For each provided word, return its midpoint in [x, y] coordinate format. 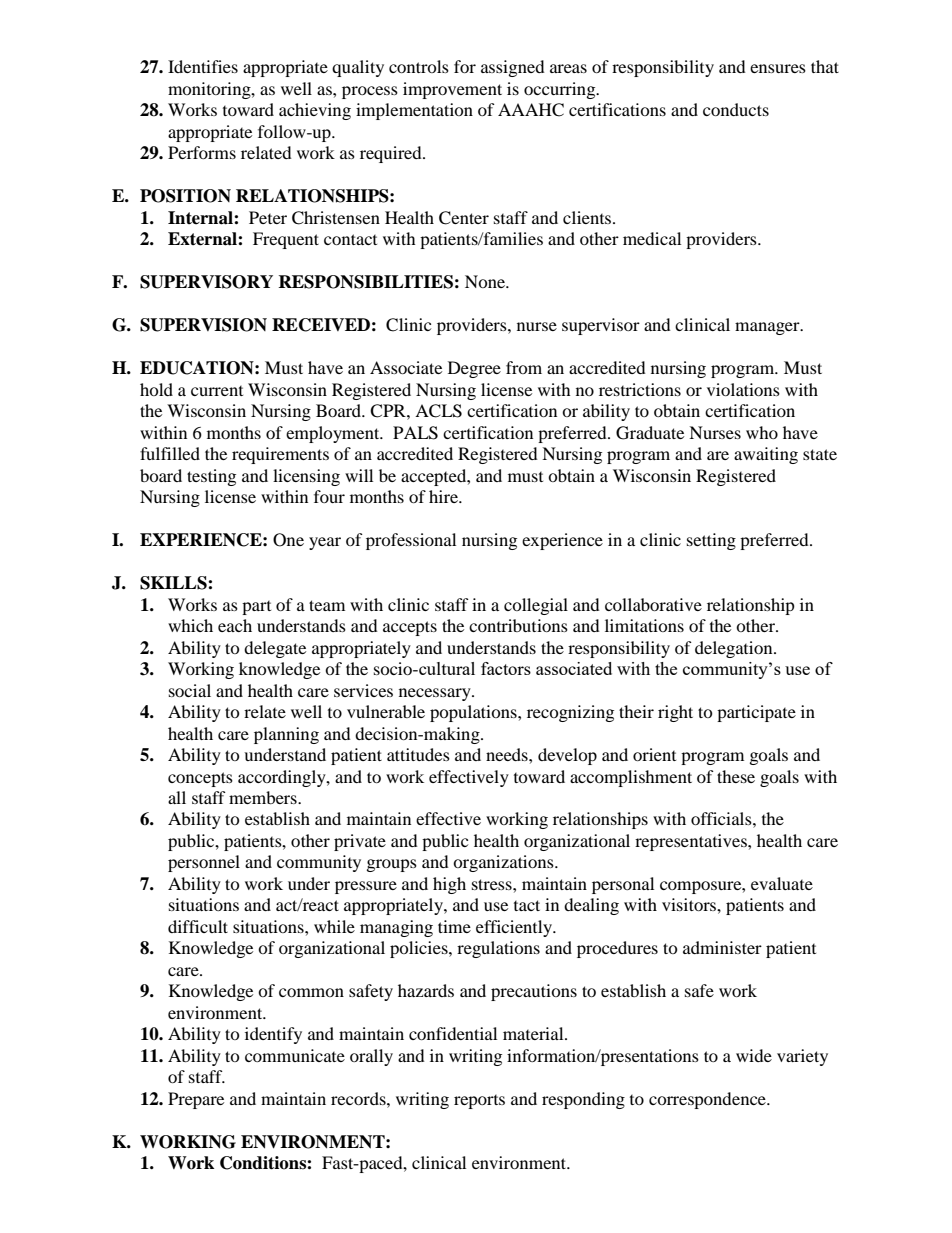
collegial [536, 606]
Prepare [196, 1100]
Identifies [203, 66]
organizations [504, 863]
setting [711, 541]
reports [479, 1102]
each [235, 625]
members [264, 797]
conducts [736, 109]
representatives [692, 842]
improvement [452, 90]
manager [768, 328]
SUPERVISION [203, 325]
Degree [474, 369]
